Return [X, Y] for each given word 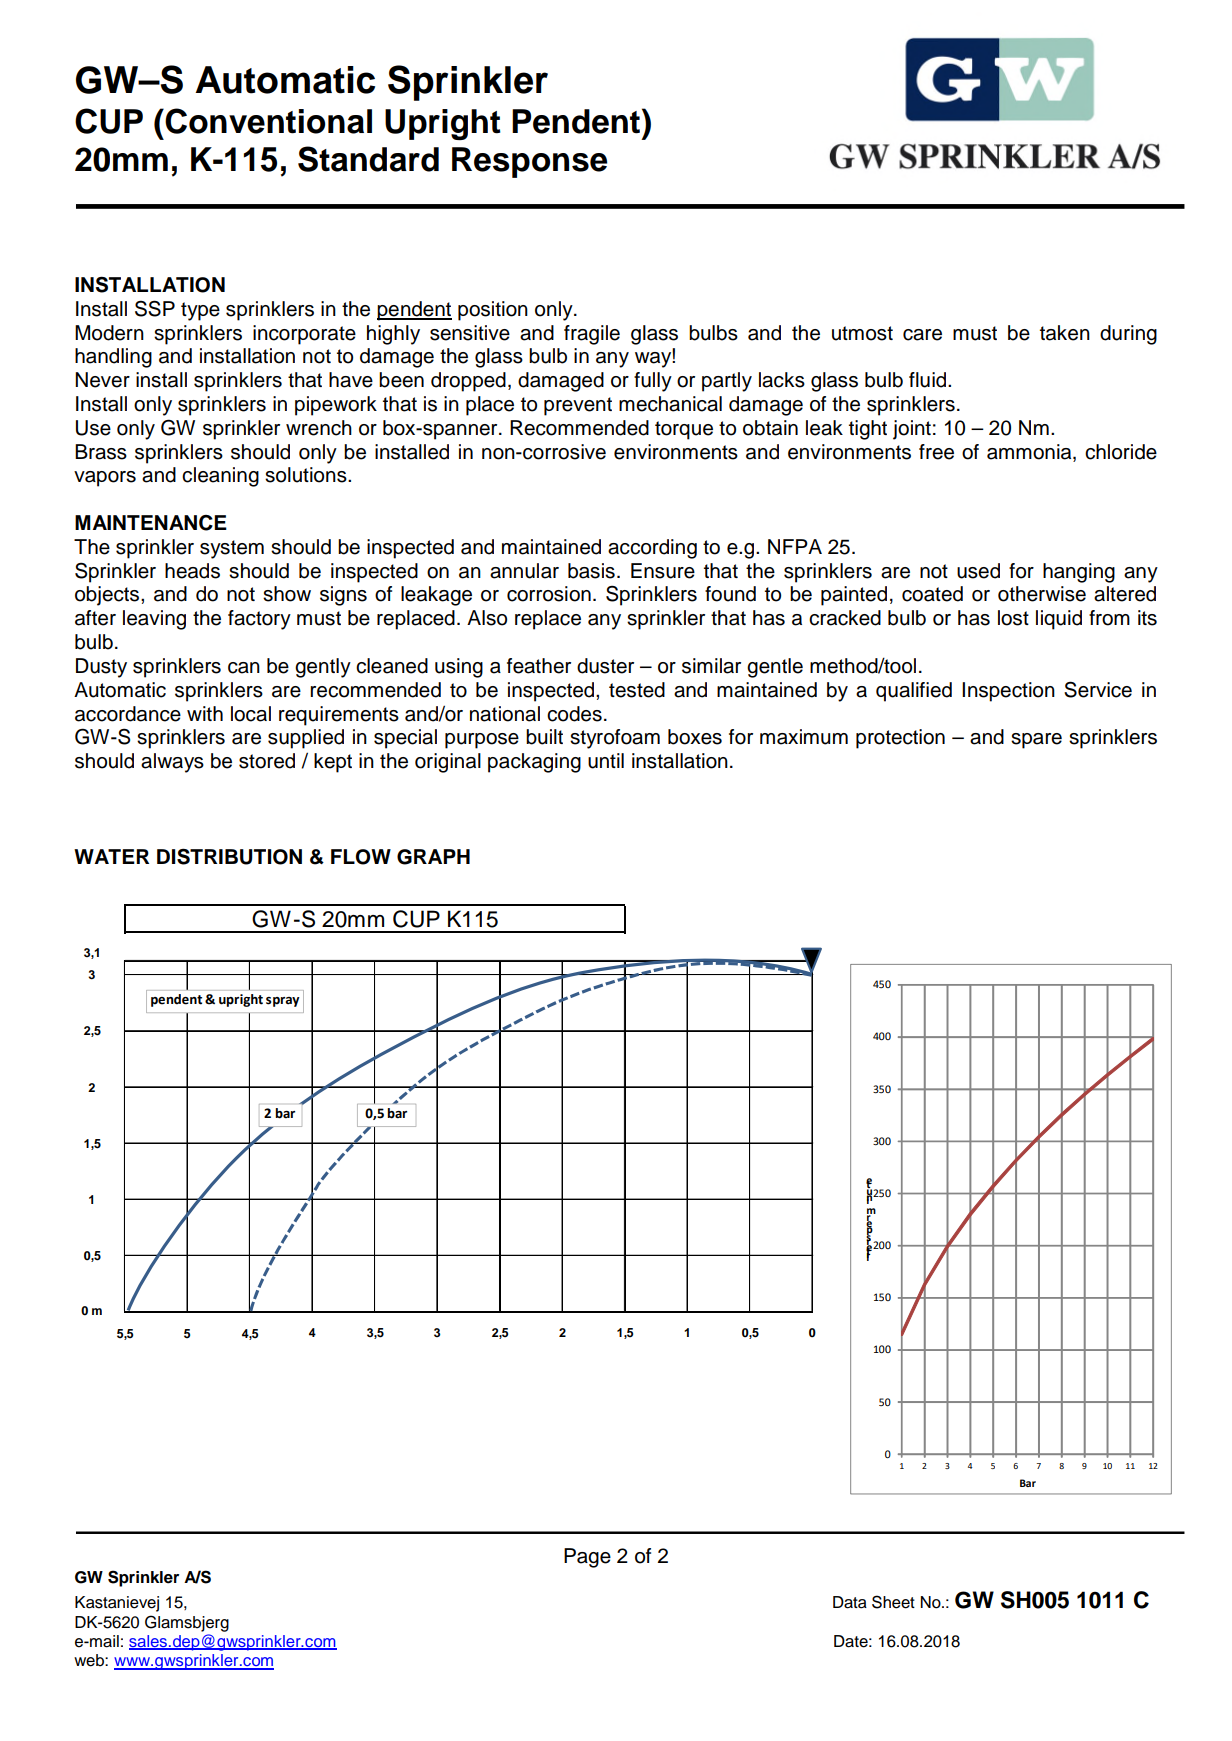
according [652, 549]
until [606, 761]
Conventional [267, 121]
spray [283, 1002]
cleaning [220, 477]
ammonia [1030, 453]
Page [587, 1558]
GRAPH [433, 857]
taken [1065, 333]
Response [529, 162]
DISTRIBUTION [229, 856]
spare [1036, 741]
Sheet [893, 1602]
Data [850, 1602]
